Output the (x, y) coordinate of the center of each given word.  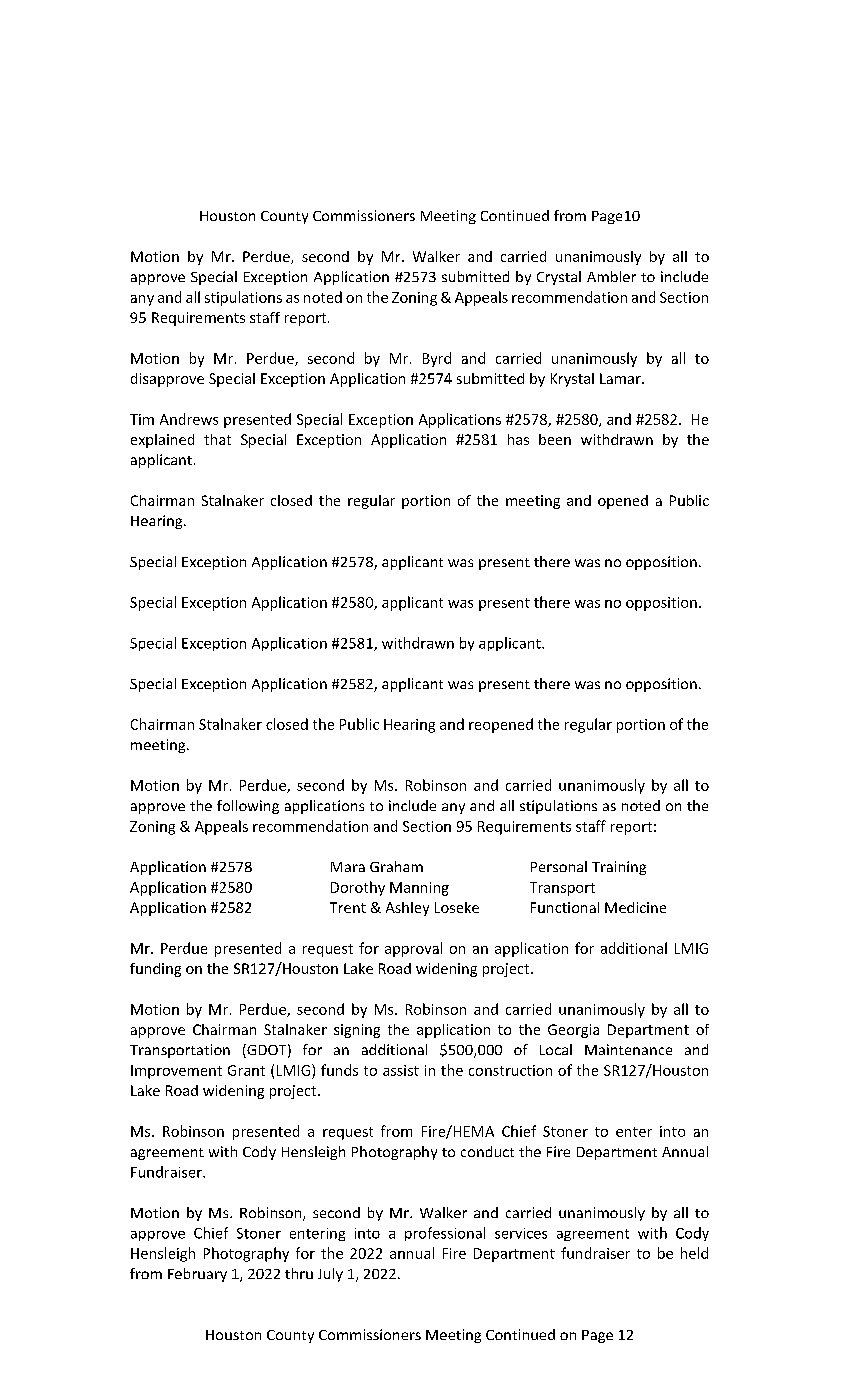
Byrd (437, 359)
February (197, 1275)
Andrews (189, 419)
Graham (396, 866)
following (248, 807)
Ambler (611, 276)
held (694, 1253)
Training (619, 868)
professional (445, 1234)
